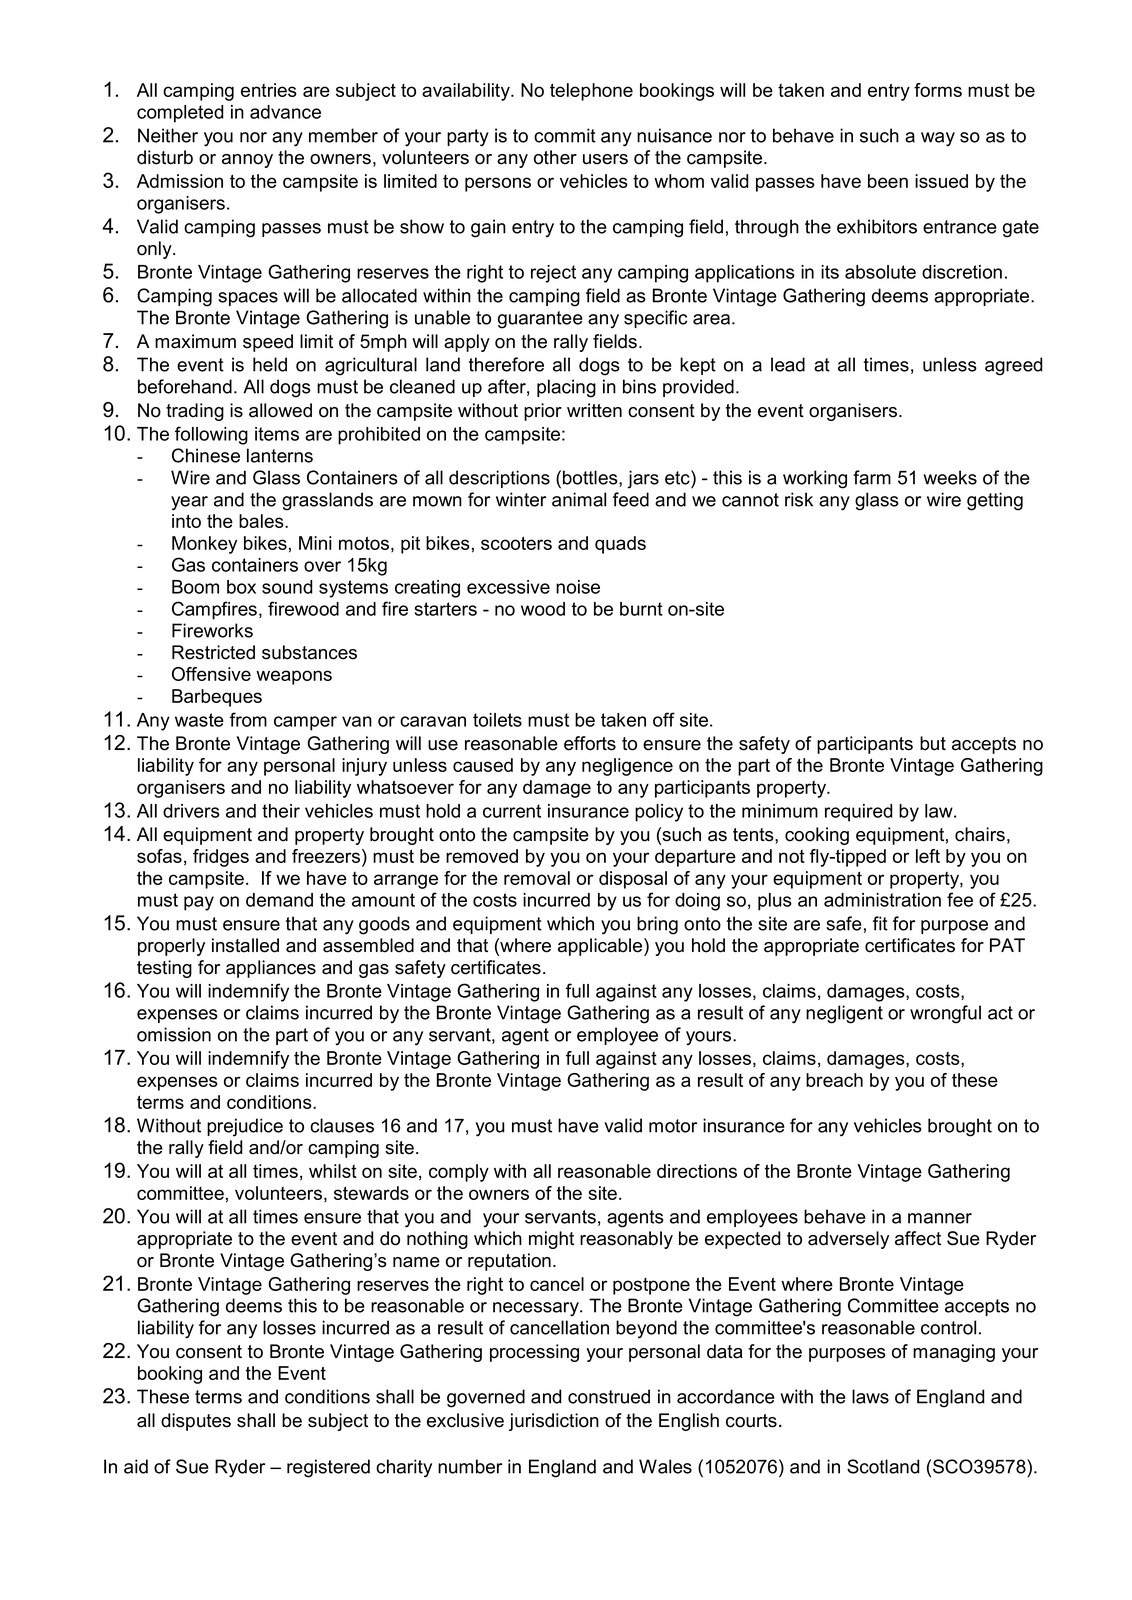 This image has width=1132, height=1600. I want to click on other, so click(555, 157).
